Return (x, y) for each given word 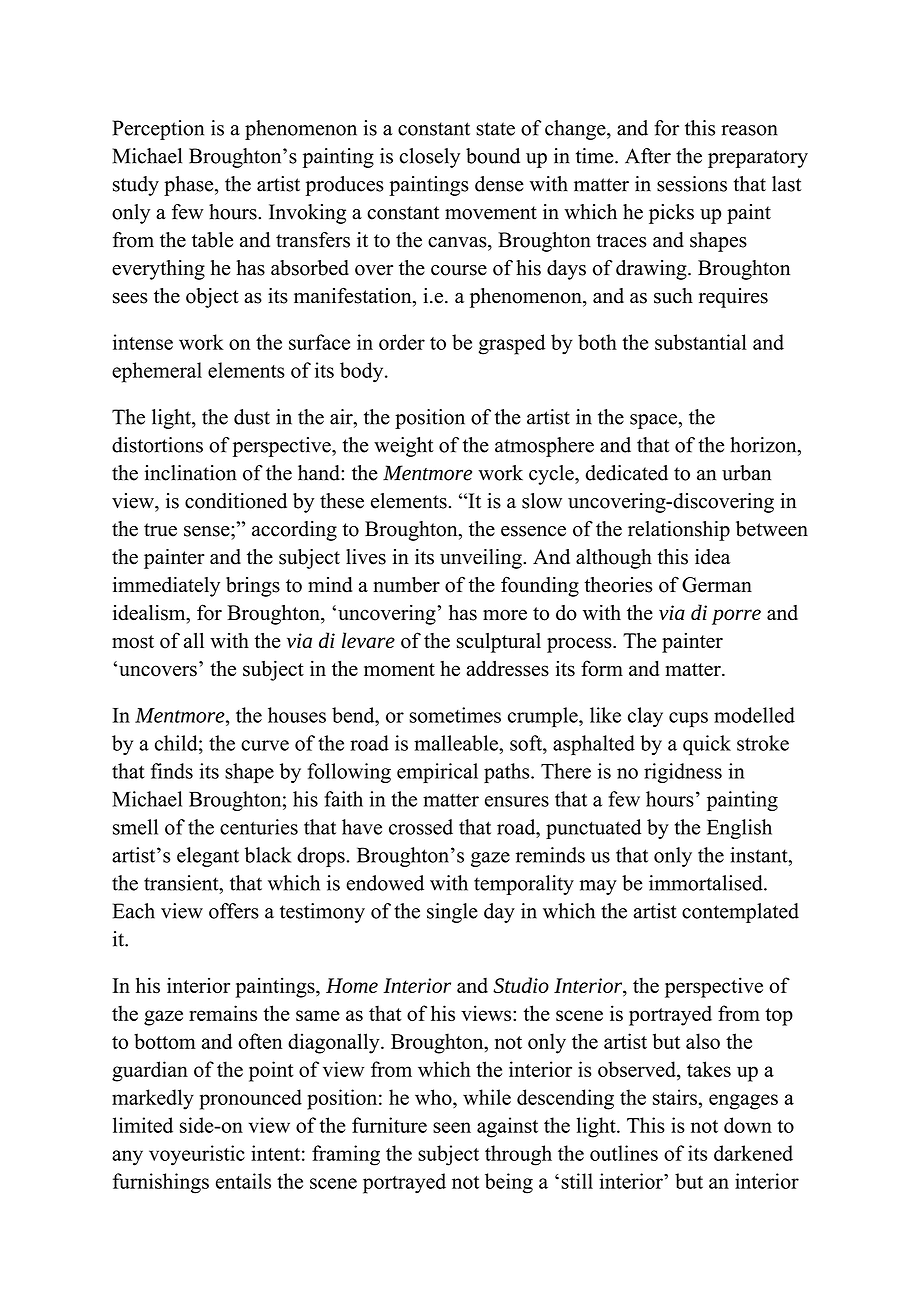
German (717, 585)
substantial (701, 342)
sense (208, 531)
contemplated (740, 913)
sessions (692, 184)
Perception (158, 130)
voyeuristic (197, 1155)
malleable (457, 743)
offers (234, 911)
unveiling (482, 559)
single (452, 913)
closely (430, 158)
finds (172, 771)
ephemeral (157, 372)
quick (707, 745)
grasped (512, 344)
